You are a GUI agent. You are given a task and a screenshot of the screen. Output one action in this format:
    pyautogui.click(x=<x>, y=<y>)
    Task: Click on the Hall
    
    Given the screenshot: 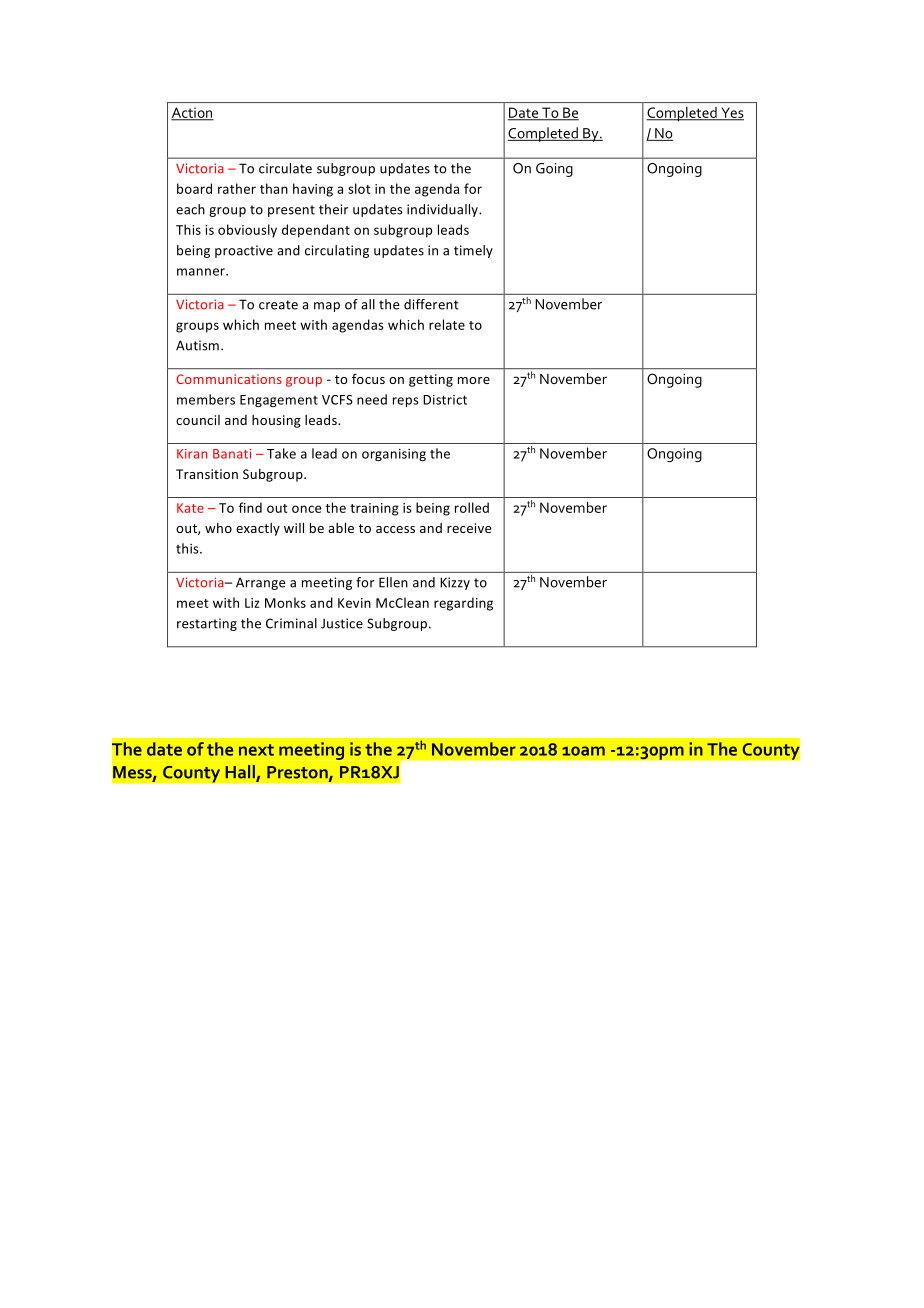 What is the action you would take?
    pyautogui.click(x=241, y=773)
